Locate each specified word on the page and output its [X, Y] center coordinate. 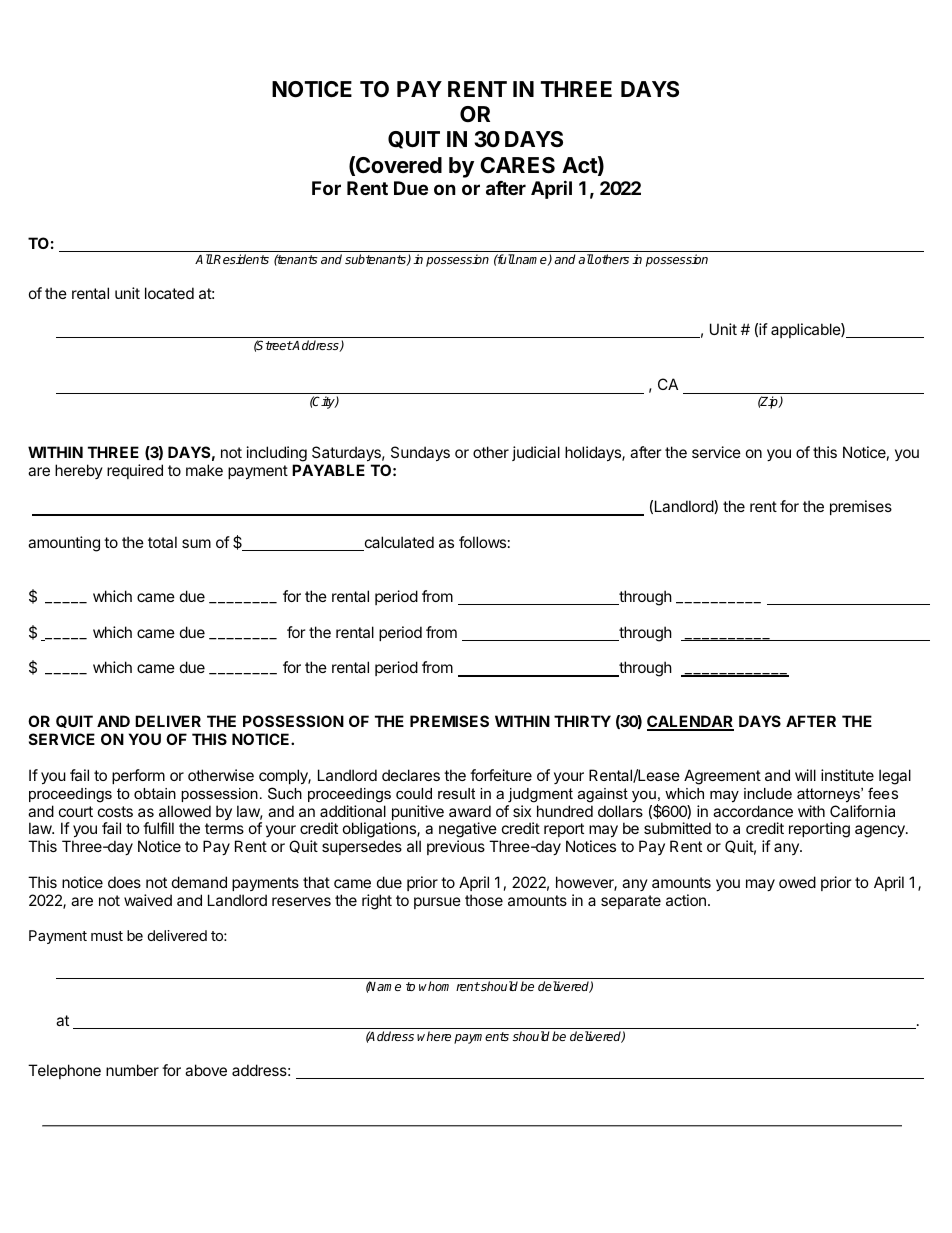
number [132, 1070]
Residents [240, 259]
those [484, 900]
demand [199, 882]
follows [482, 542]
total [162, 542]
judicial [536, 453]
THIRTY [582, 721]
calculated [398, 543]
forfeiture [501, 775]
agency [881, 831]
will [805, 775]
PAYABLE [328, 470]
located [169, 293]
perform [138, 776]
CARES [517, 165]
